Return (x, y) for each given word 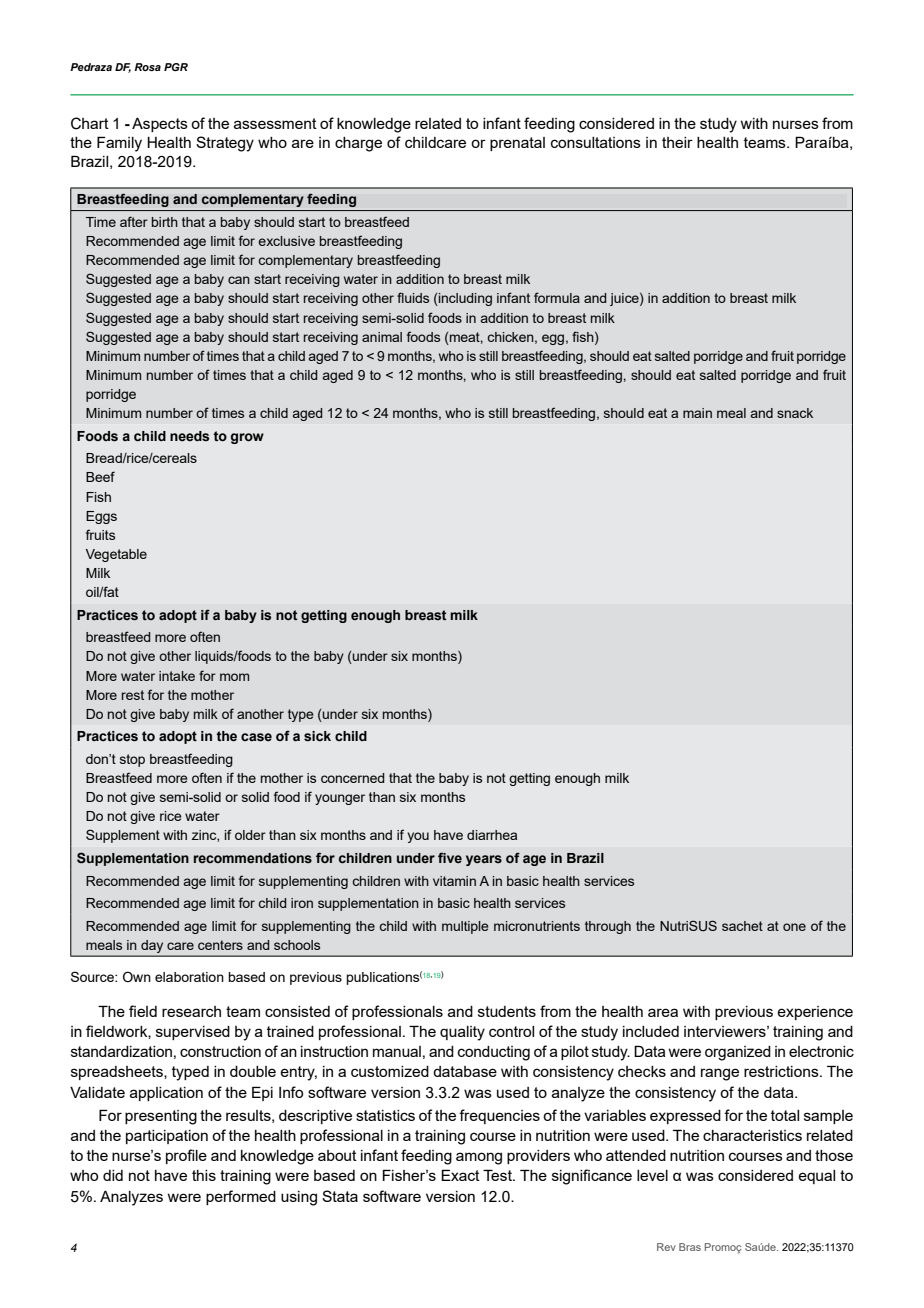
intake (177, 676)
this (204, 1175)
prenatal (517, 144)
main (697, 413)
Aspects (160, 125)
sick (317, 736)
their (677, 142)
